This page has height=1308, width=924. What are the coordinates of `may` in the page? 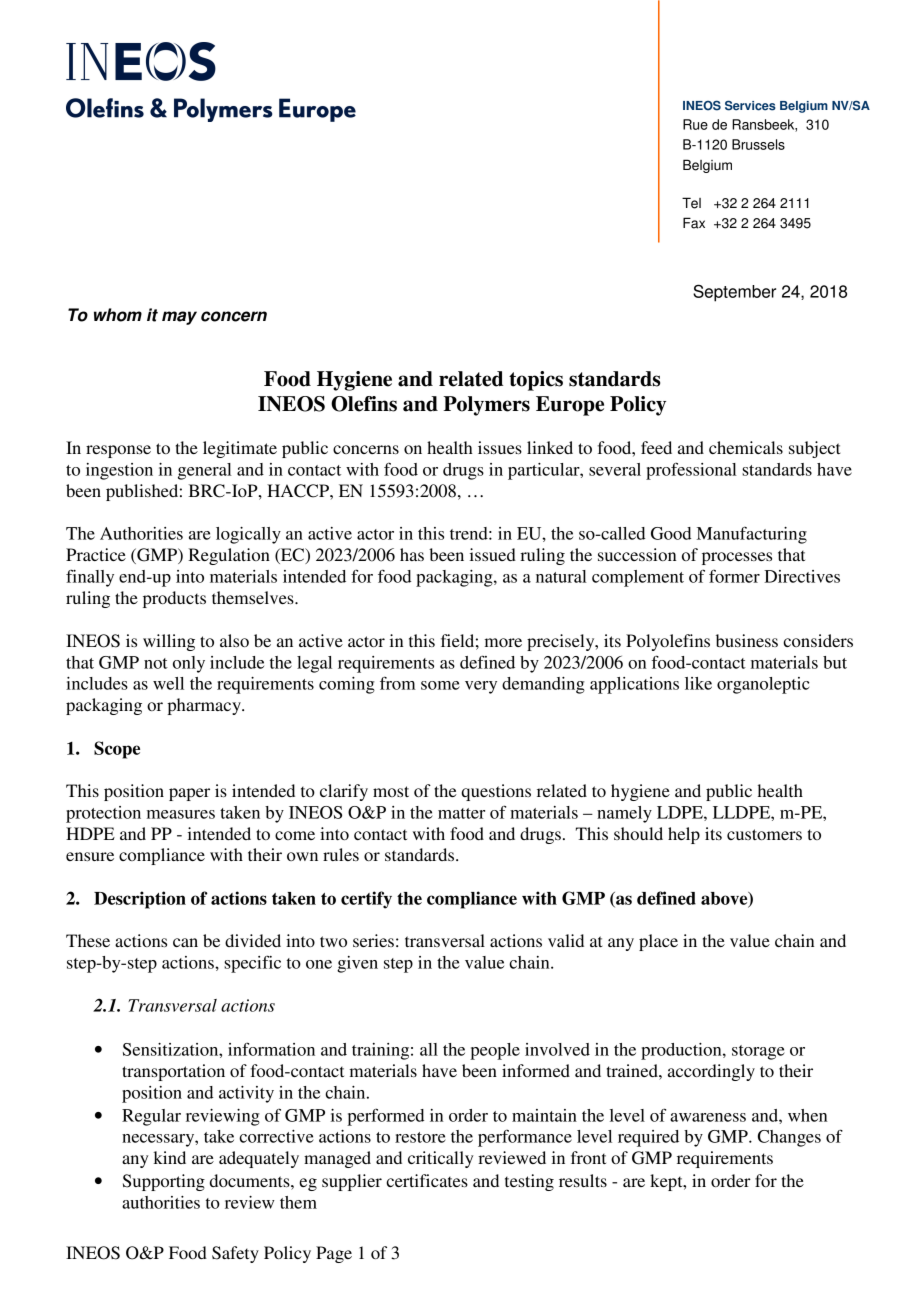 It's located at (179, 318).
